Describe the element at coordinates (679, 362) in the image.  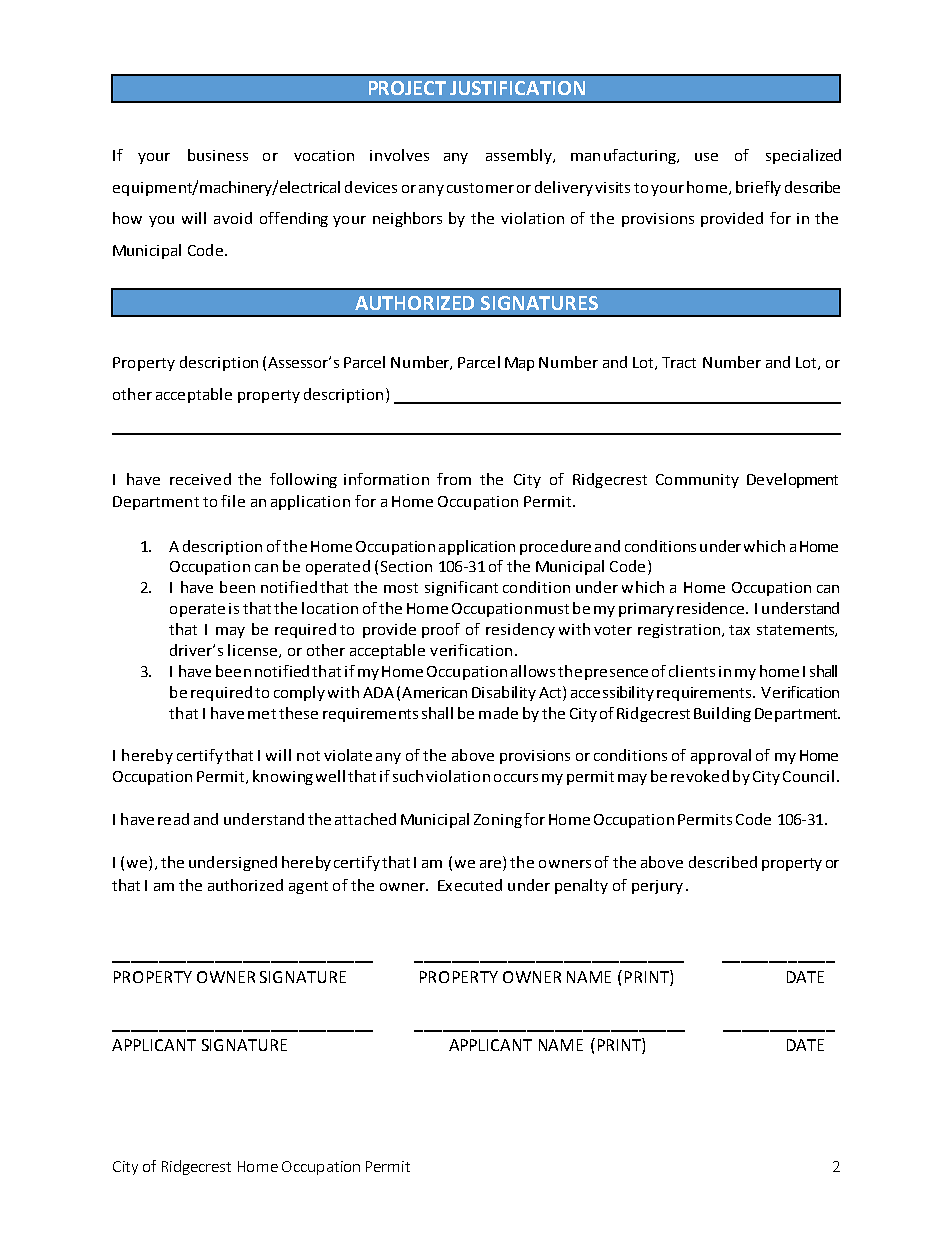
I see `Tract` at that location.
